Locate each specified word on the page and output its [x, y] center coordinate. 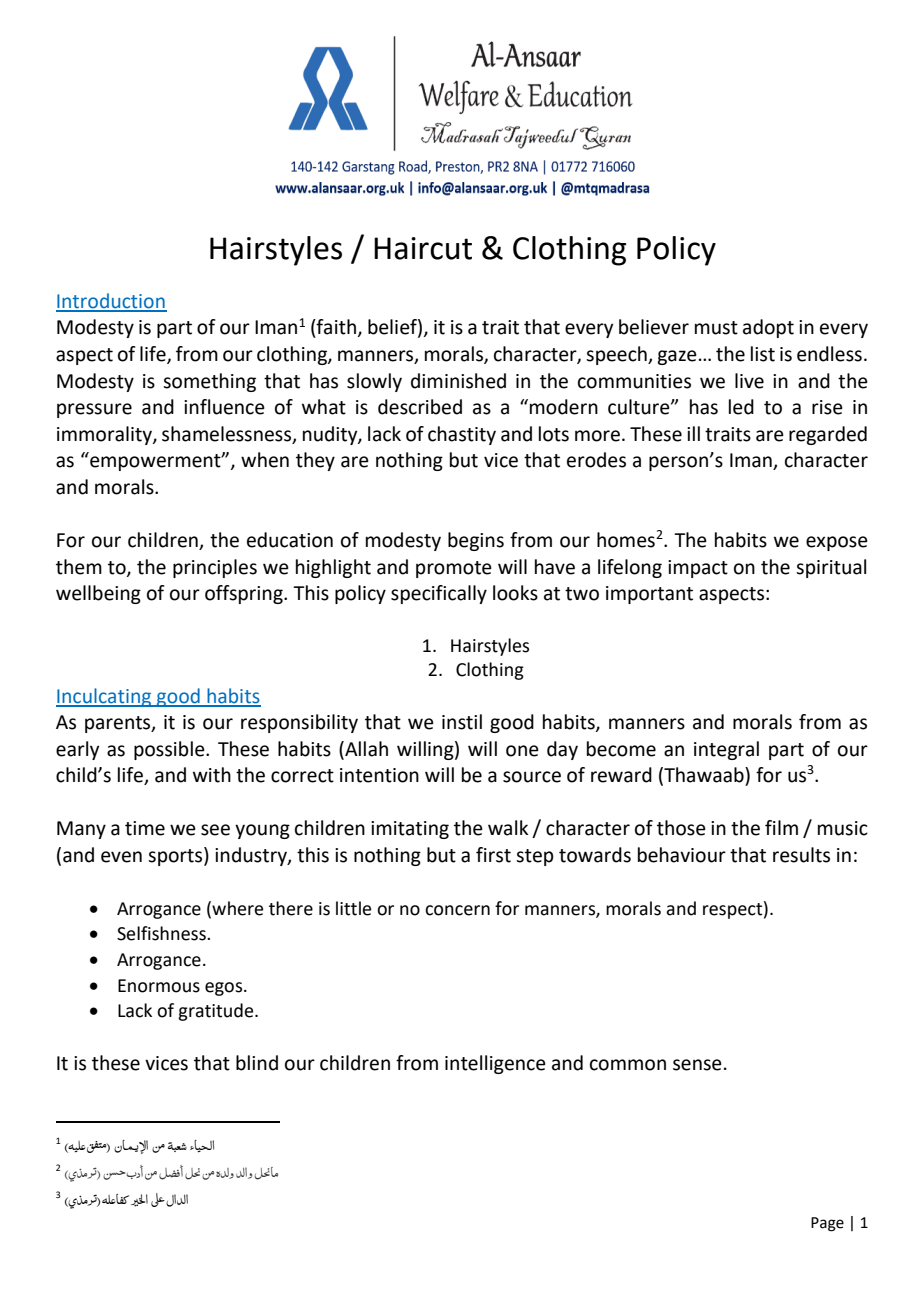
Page [827, 1224]
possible [170, 750]
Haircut [423, 248]
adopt [768, 328]
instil [462, 722]
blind [257, 1063]
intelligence [495, 1064]
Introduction [111, 302]
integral [726, 750]
